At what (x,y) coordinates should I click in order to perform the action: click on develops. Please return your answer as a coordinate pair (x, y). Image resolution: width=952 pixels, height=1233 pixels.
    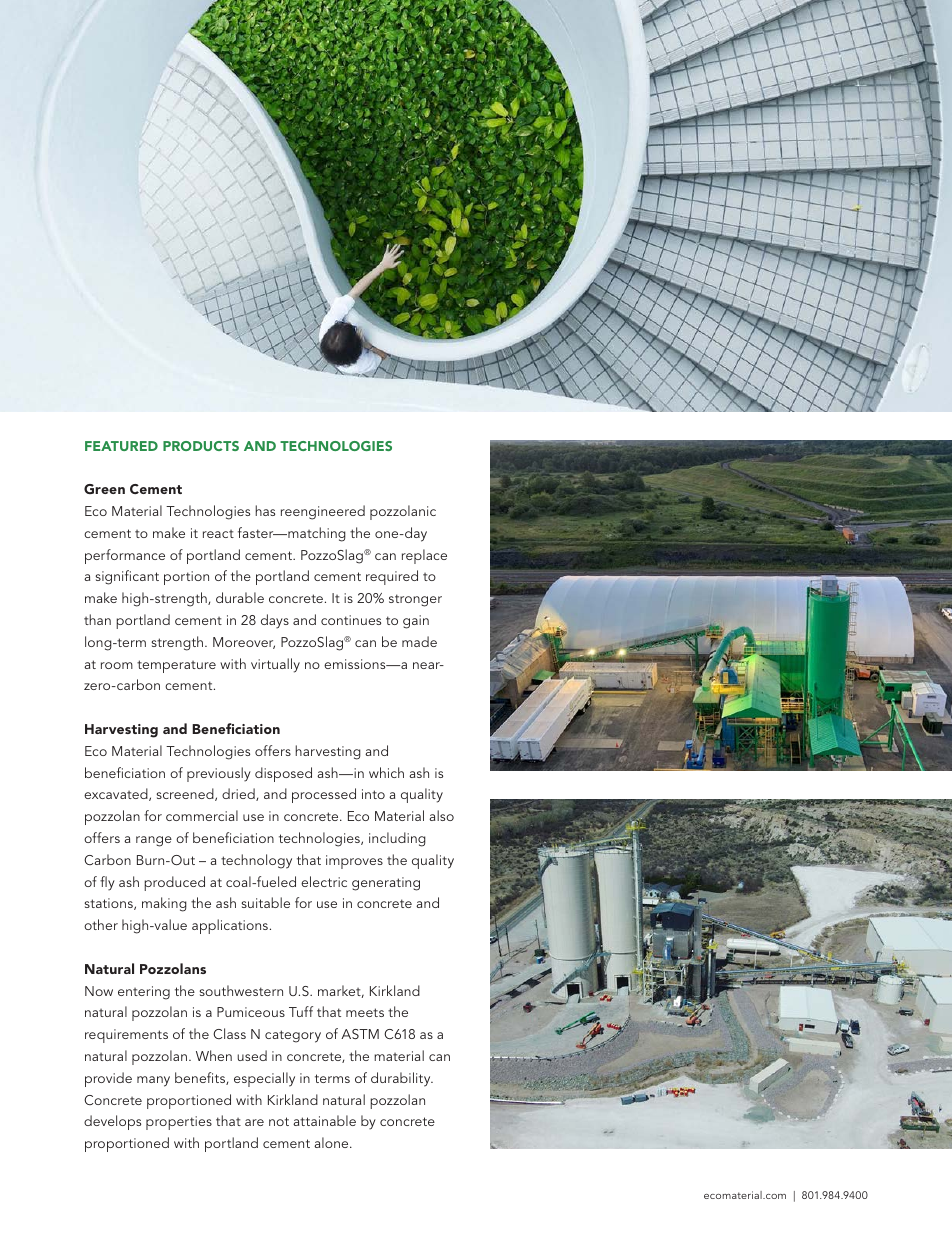
    Looking at the image, I should click on (112, 1122).
